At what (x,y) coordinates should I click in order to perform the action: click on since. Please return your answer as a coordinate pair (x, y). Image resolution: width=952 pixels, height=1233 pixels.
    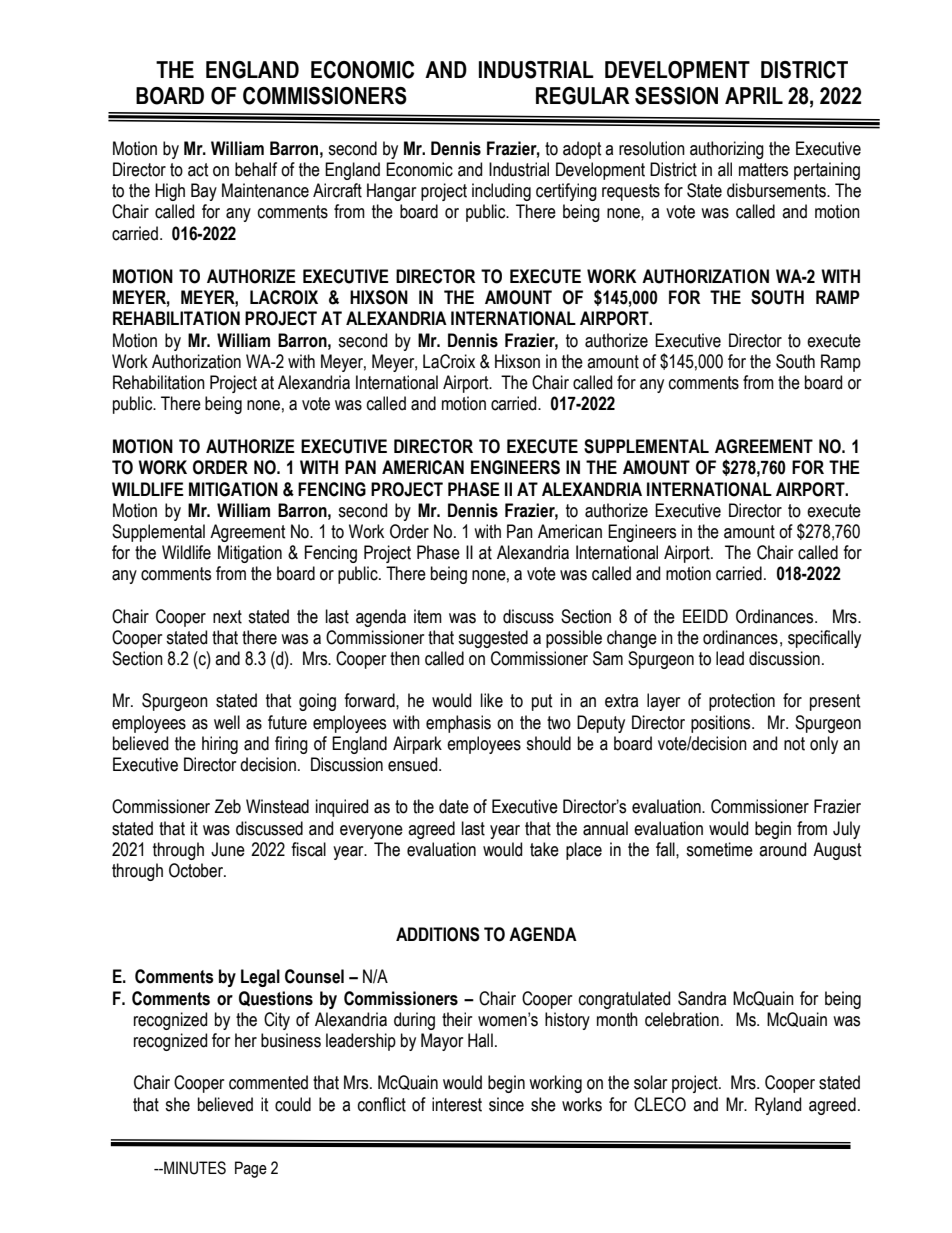
    Looking at the image, I should click on (506, 1104).
